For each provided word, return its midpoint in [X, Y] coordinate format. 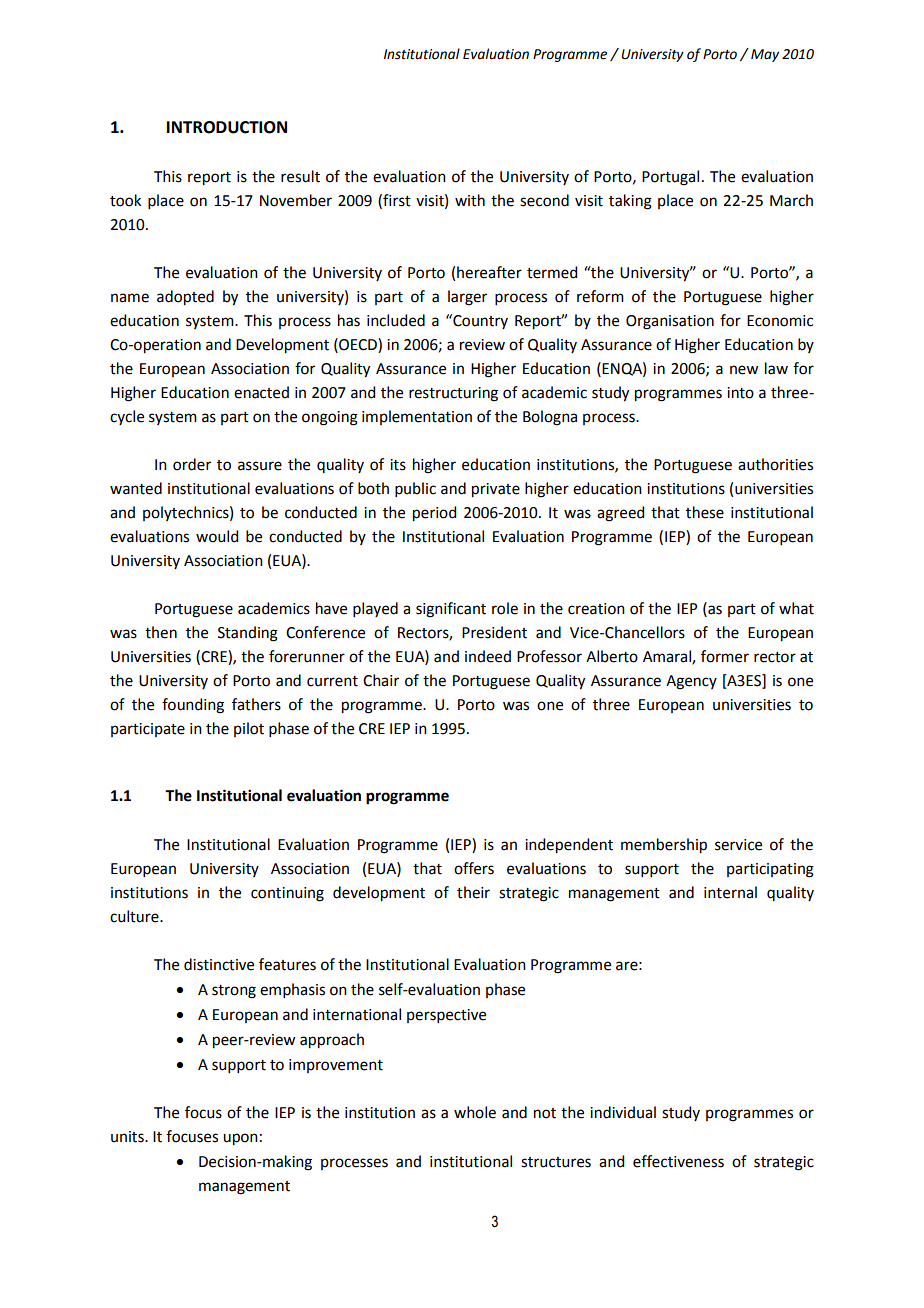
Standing [248, 634]
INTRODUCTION [227, 127]
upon [240, 1139]
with [470, 200]
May [765, 55]
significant [451, 610]
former [725, 656]
